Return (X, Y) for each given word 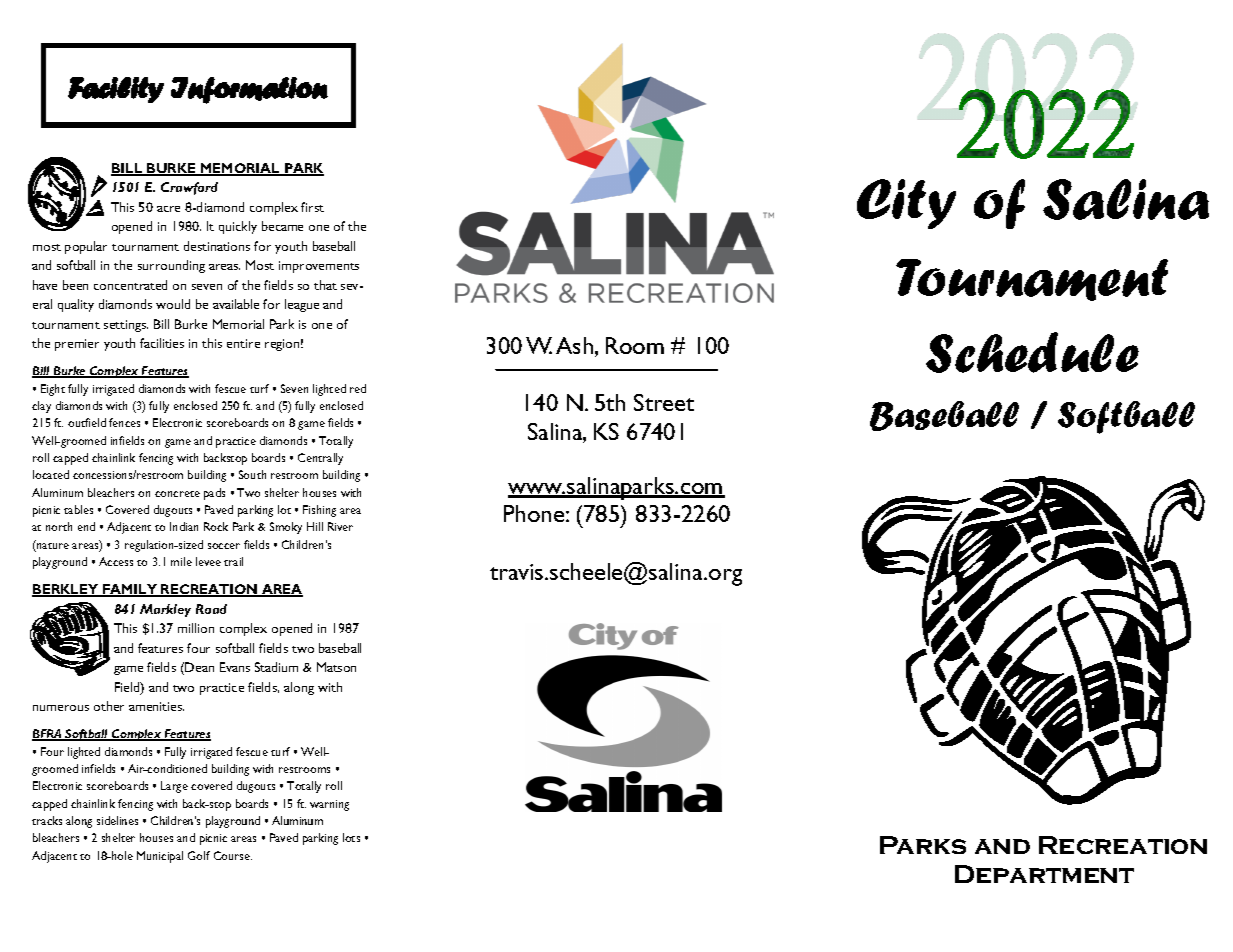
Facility (116, 90)
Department (1044, 874)
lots (351, 837)
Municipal (160, 857)
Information (249, 90)
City (906, 204)
